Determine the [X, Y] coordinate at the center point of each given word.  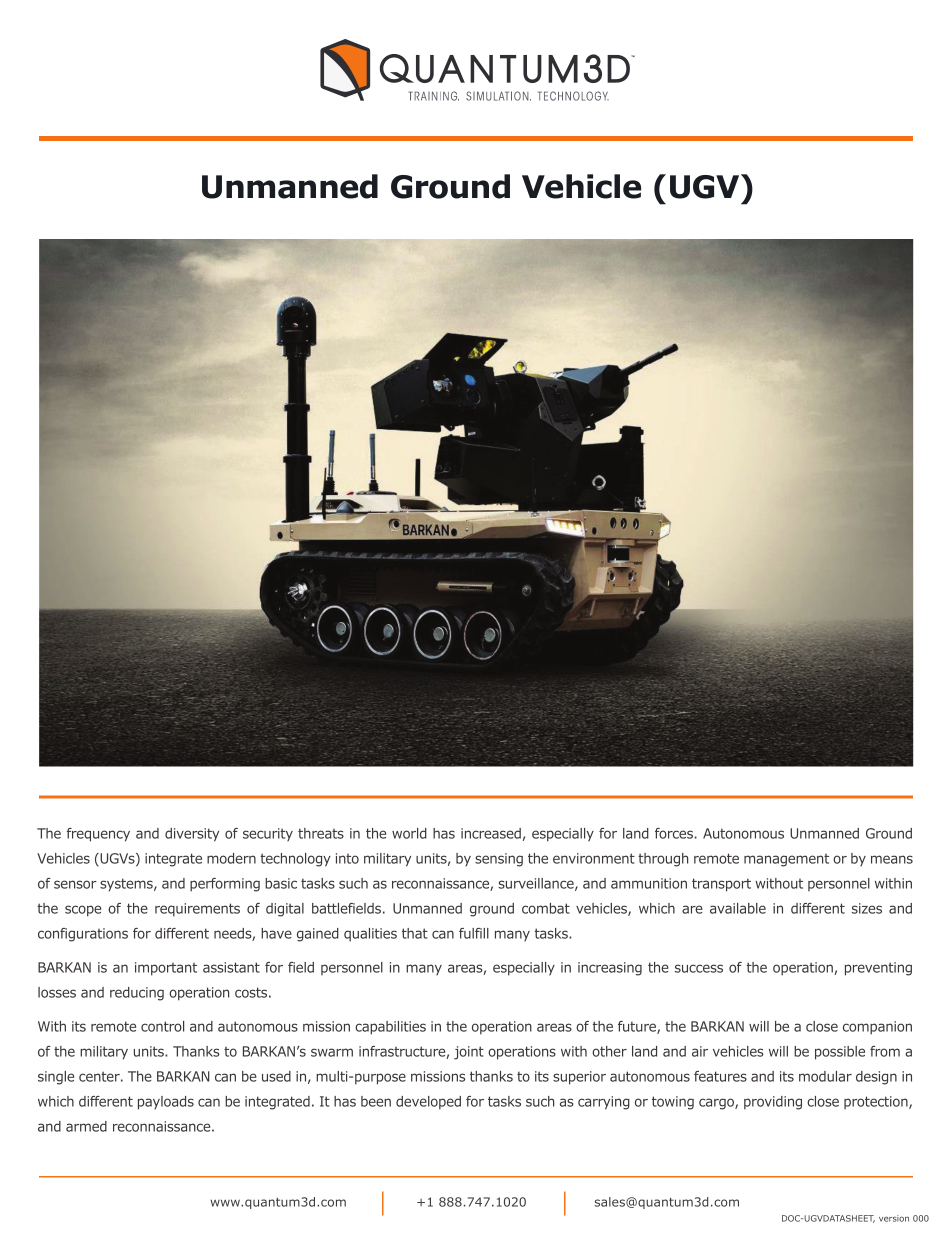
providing [773, 1103]
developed [428, 1103]
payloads [166, 1103]
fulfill [474, 933]
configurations [83, 935]
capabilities [390, 1028]
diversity [192, 835]
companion [877, 1028]
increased [491, 833]
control [162, 1026]
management [786, 860]
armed [86, 1126]
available [738, 908]
